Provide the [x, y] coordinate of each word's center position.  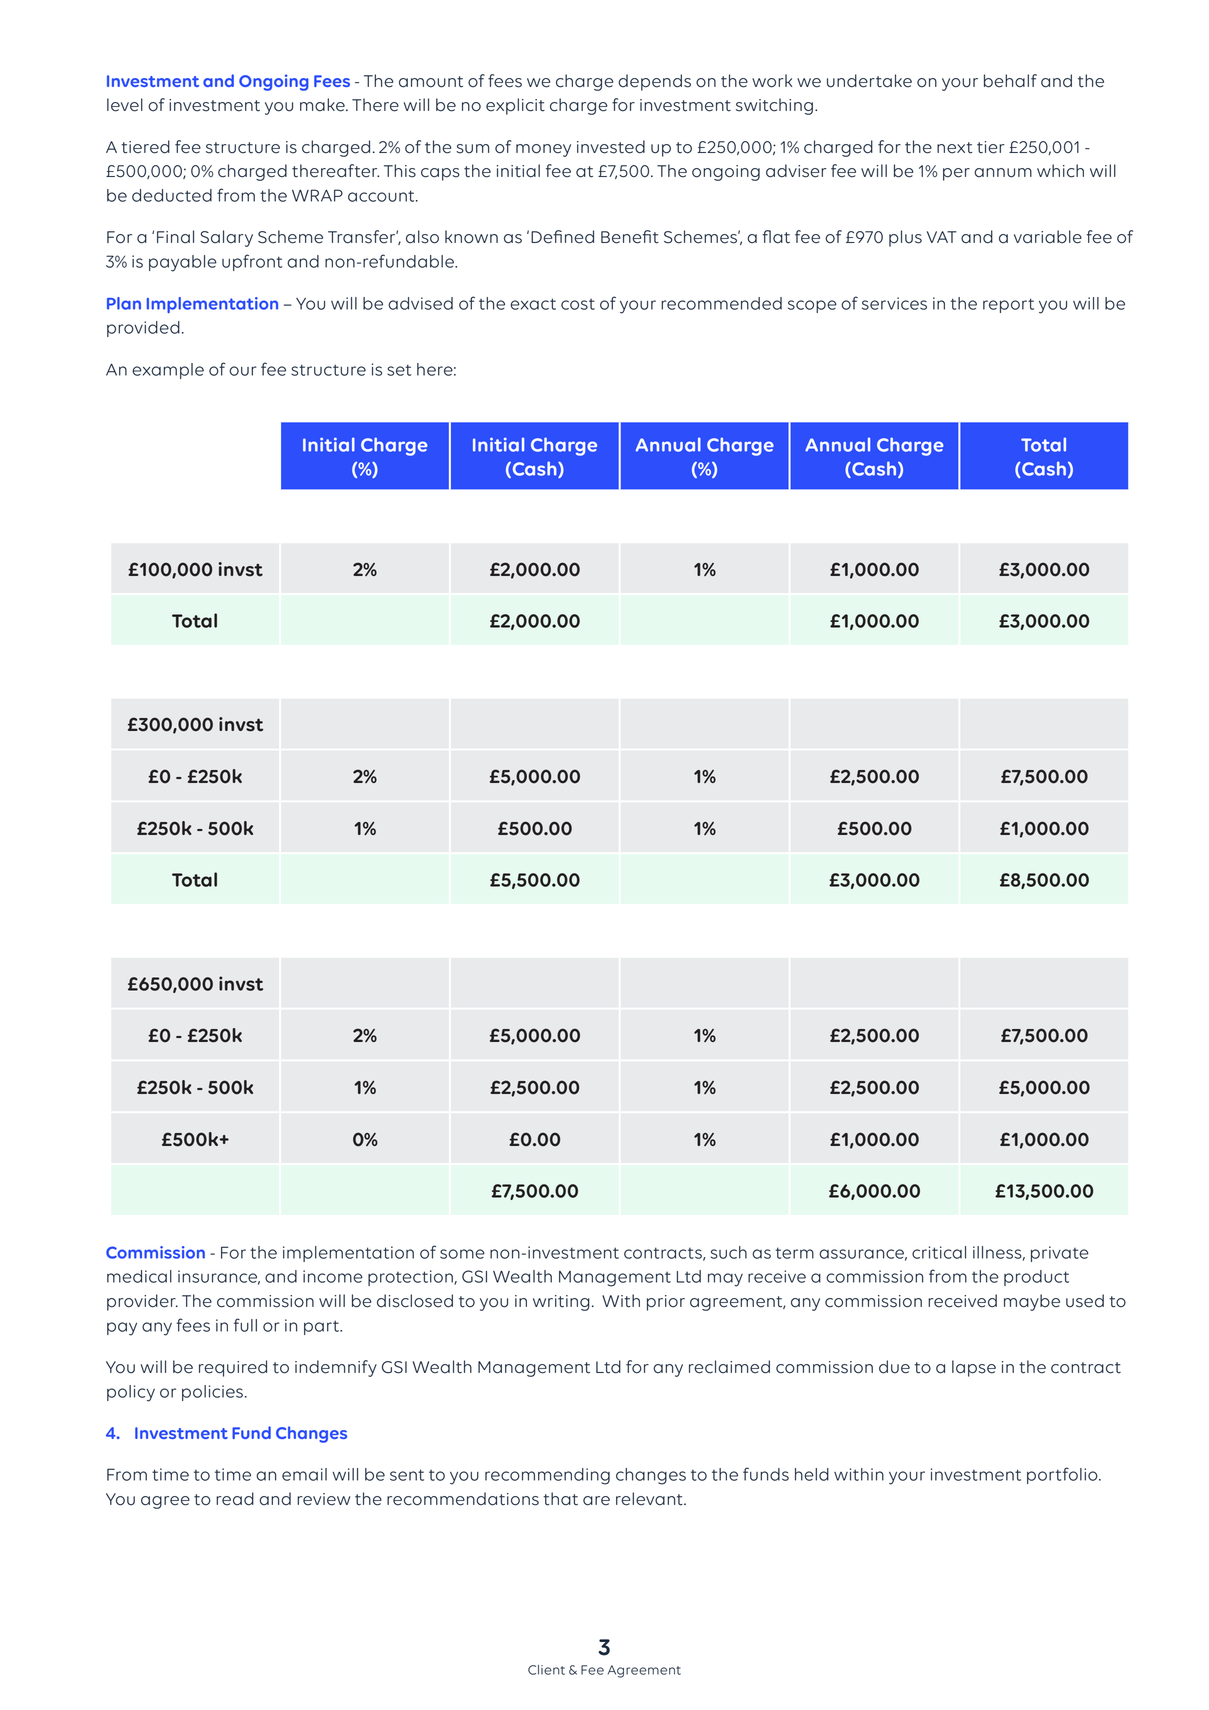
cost [578, 304]
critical [939, 1252]
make [323, 105]
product [1036, 1278]
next [954, 148]
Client [546, 1670]
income [333, 1276]
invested [611, 147]
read [235, 1499]
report [1008, 305]
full [245, 1325]
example [168, 371]
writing [561, 1303]
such [729, 1252]
